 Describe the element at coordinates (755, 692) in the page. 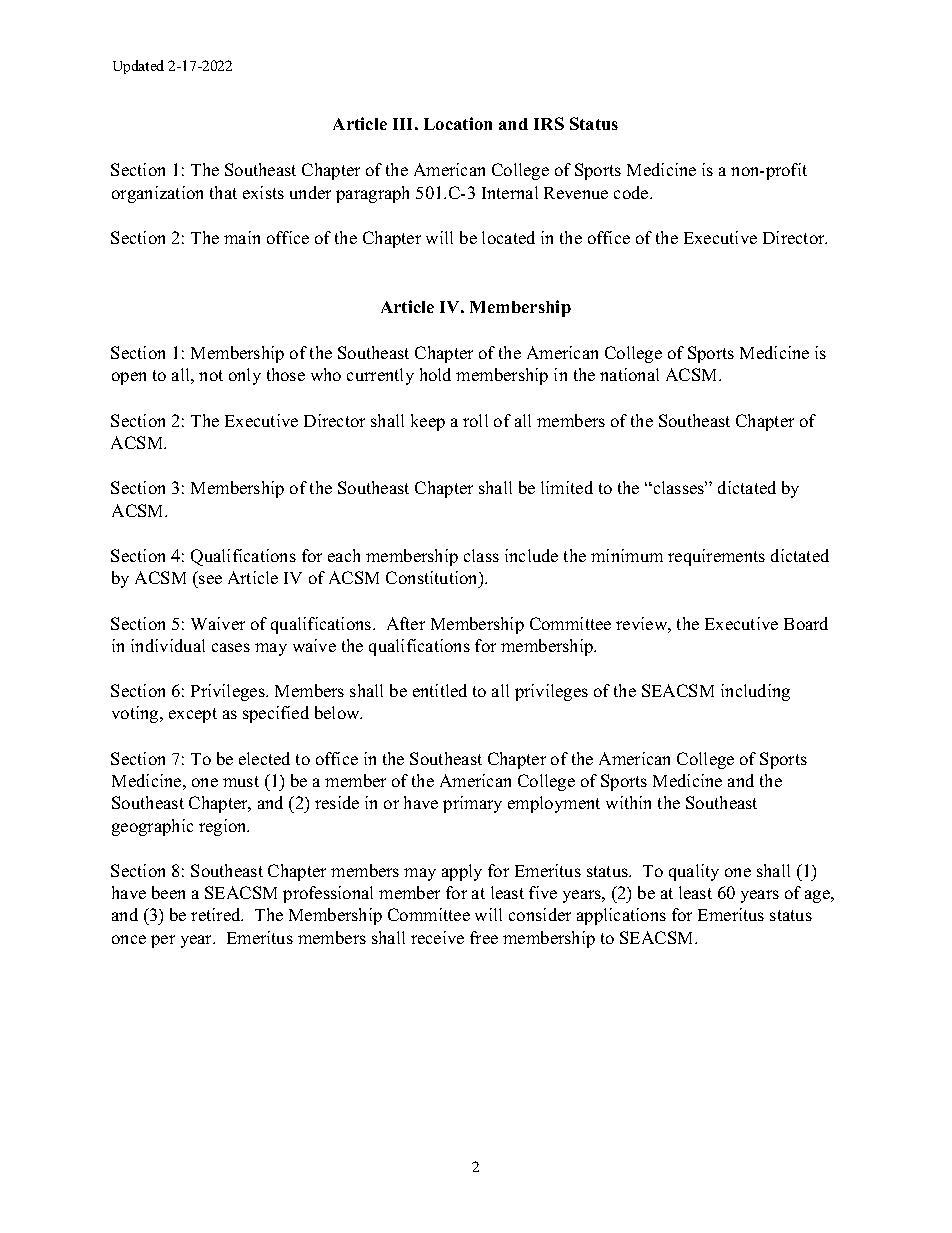

I see `including` at that location.
